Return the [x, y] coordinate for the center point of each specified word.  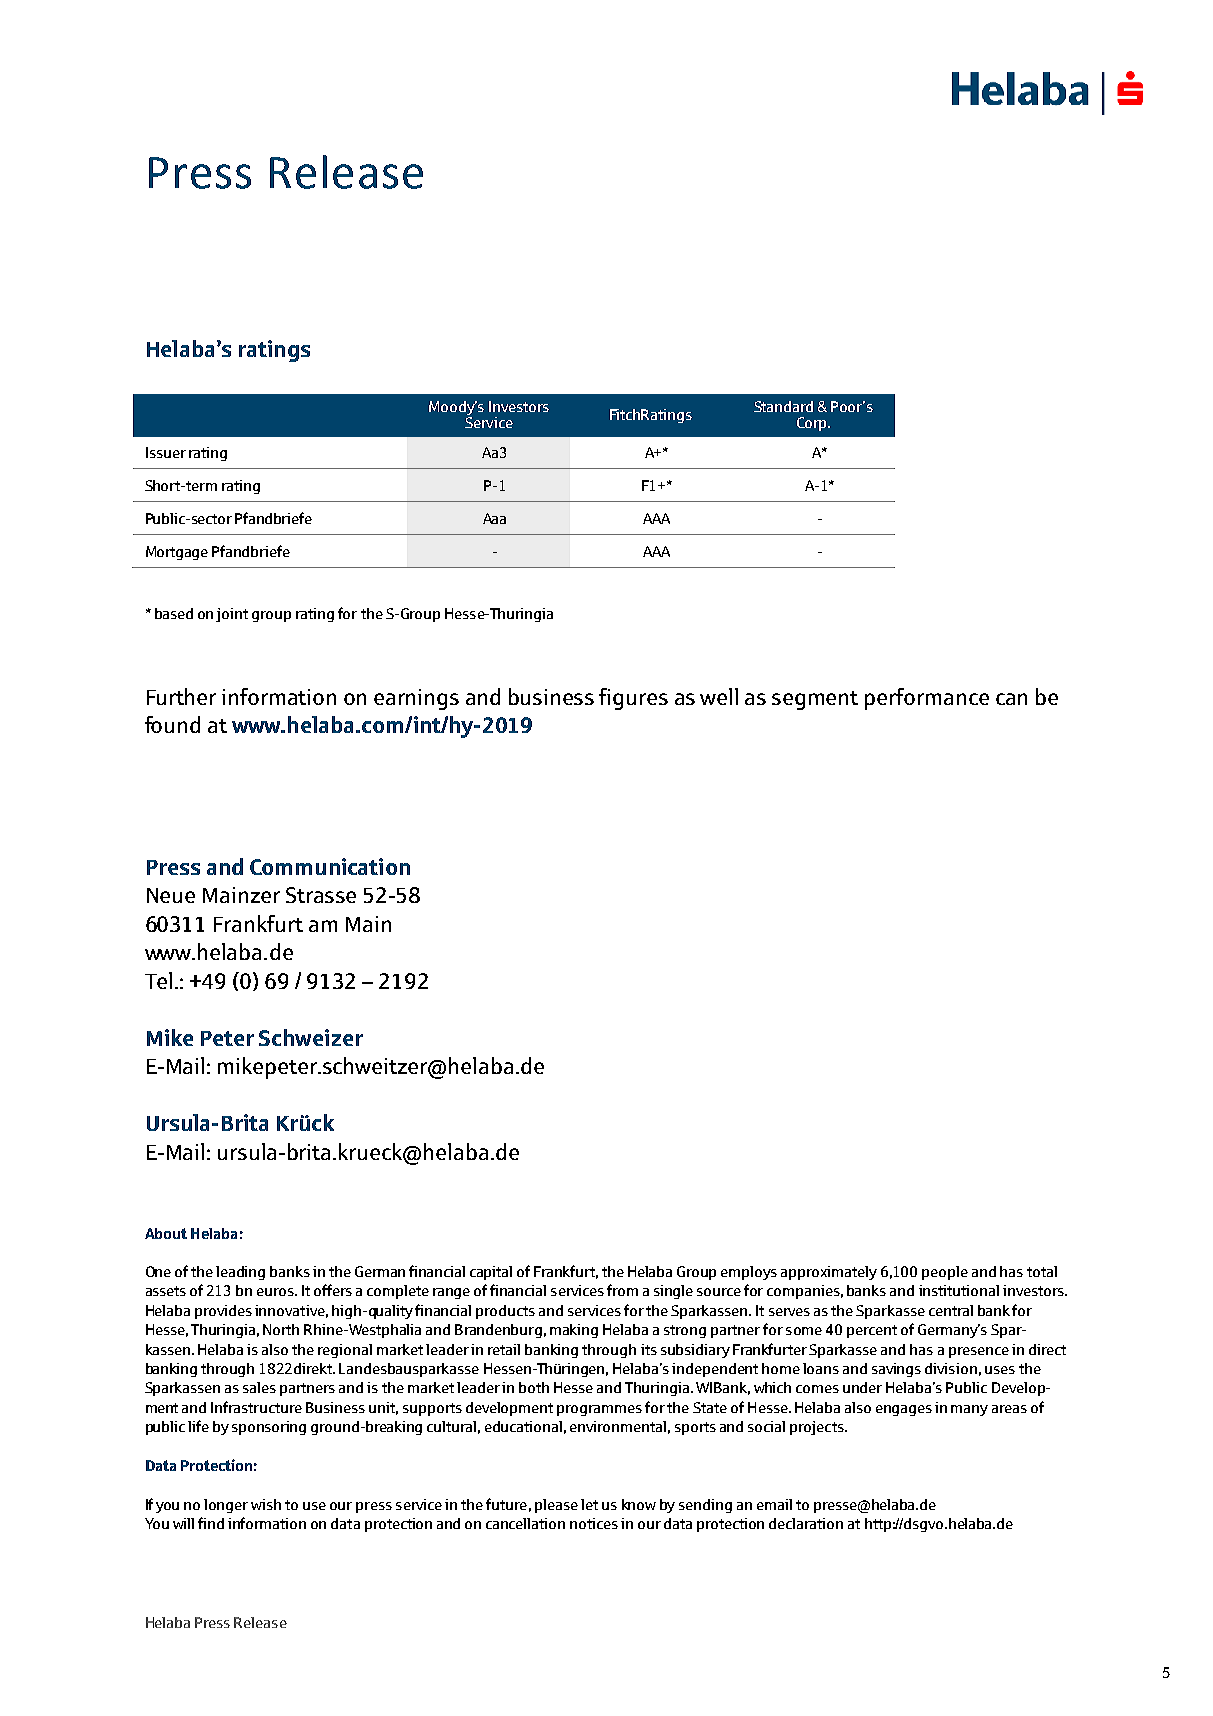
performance [927, 699]
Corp [813, 424]
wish [266, 1504]
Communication [330, 866]
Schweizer [311, 1037]
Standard [783, 406]
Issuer [166, 452]
